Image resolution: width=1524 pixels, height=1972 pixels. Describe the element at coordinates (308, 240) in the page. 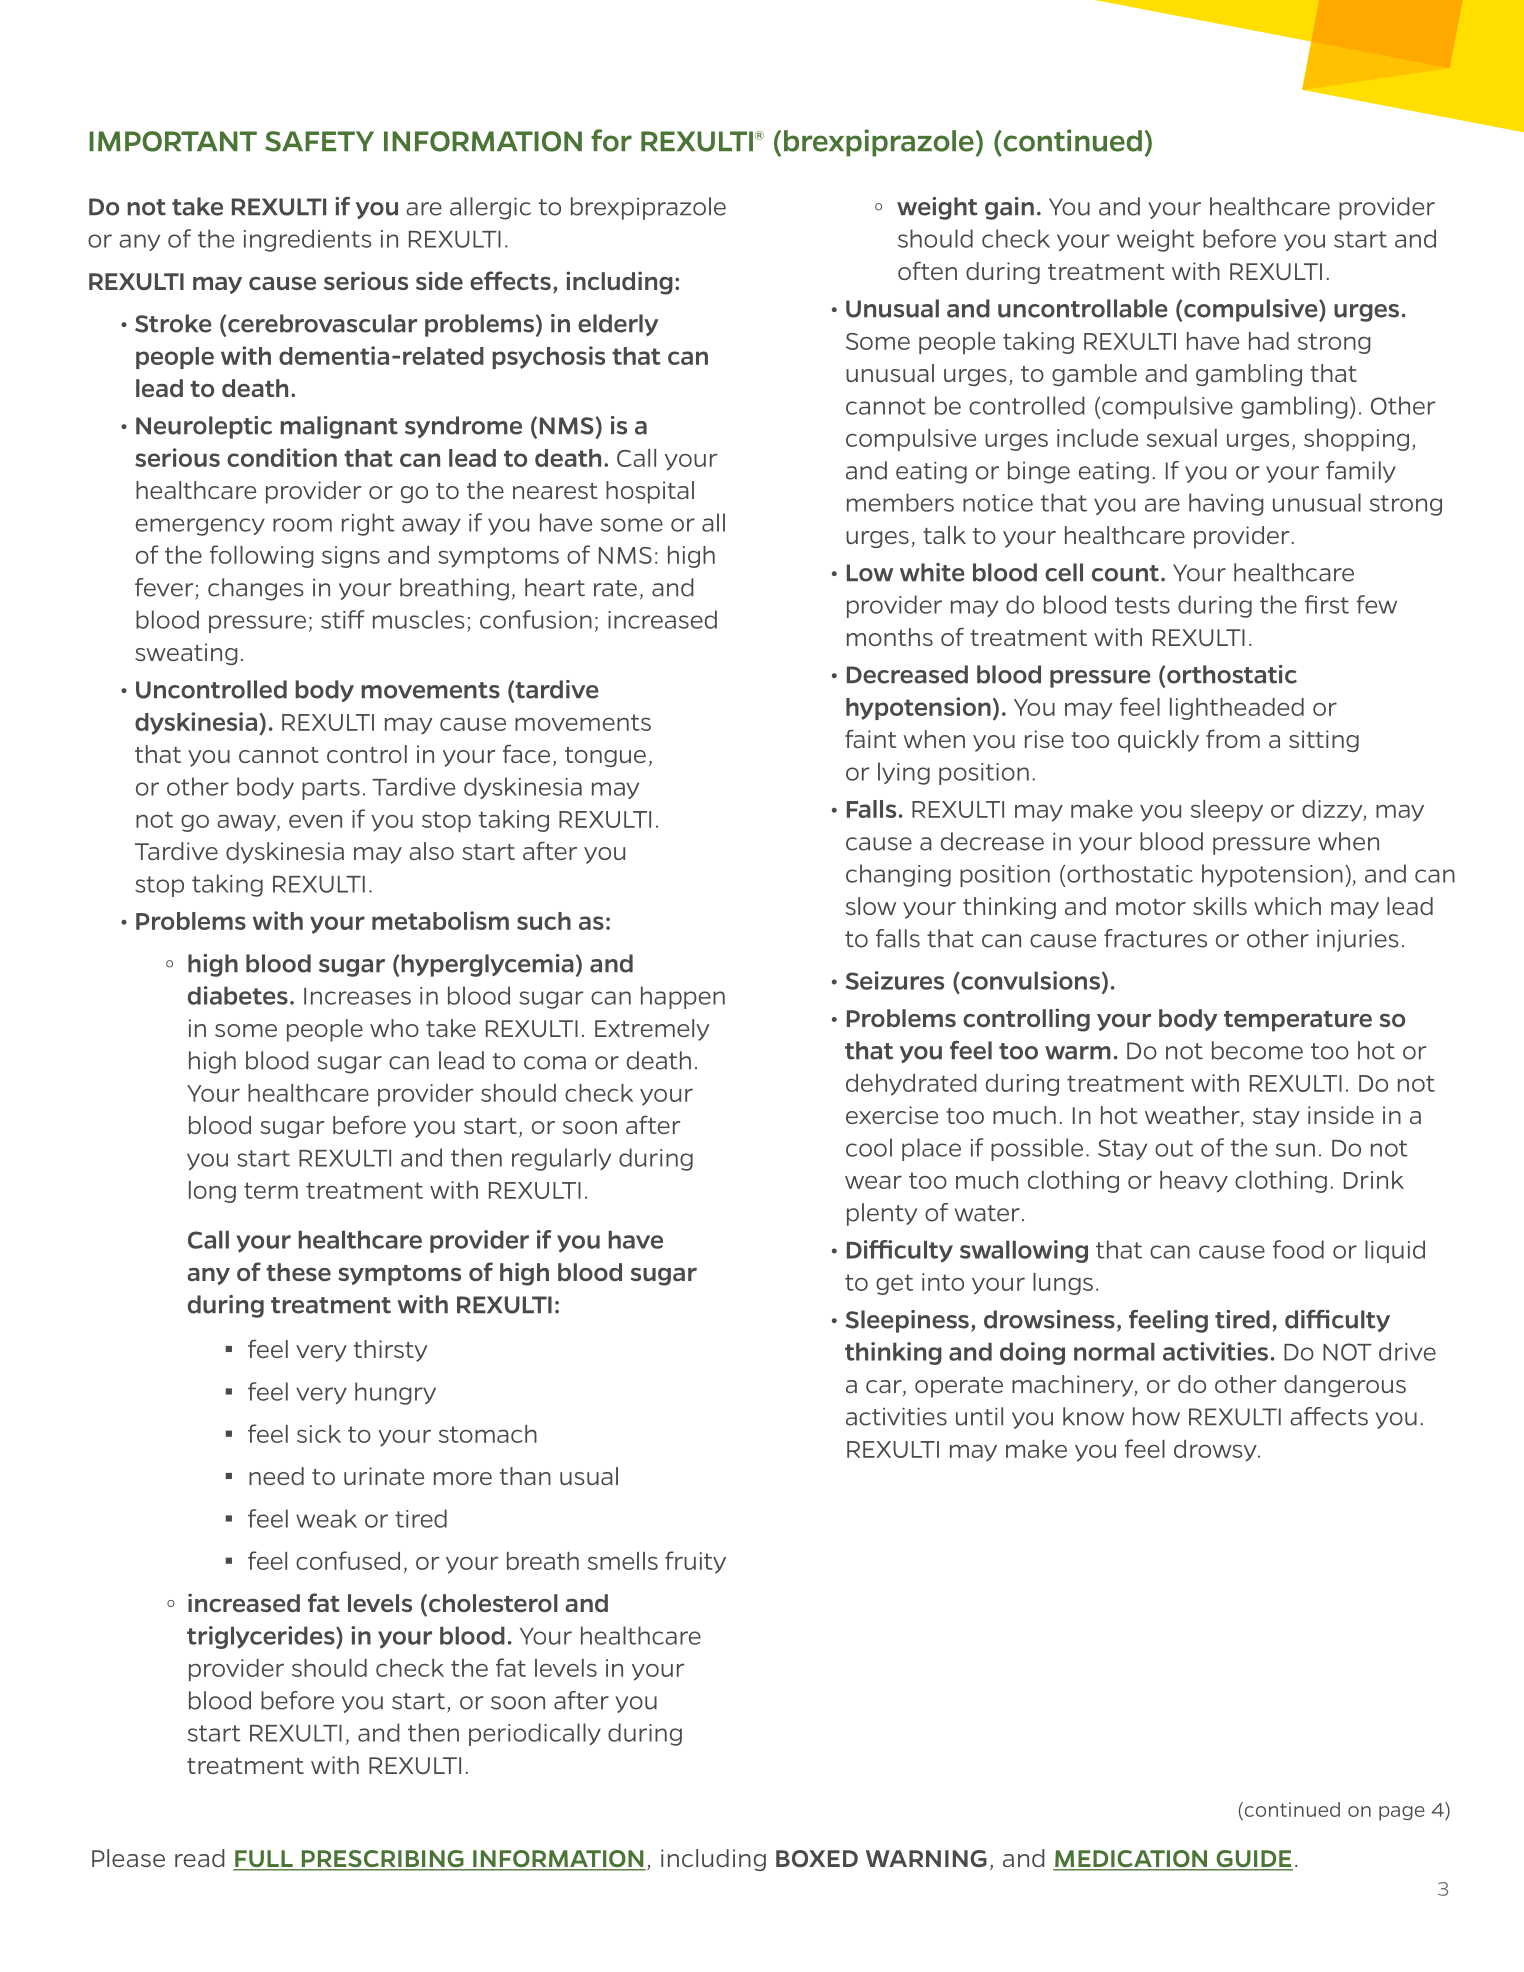

I see `ingredients` at that location.
